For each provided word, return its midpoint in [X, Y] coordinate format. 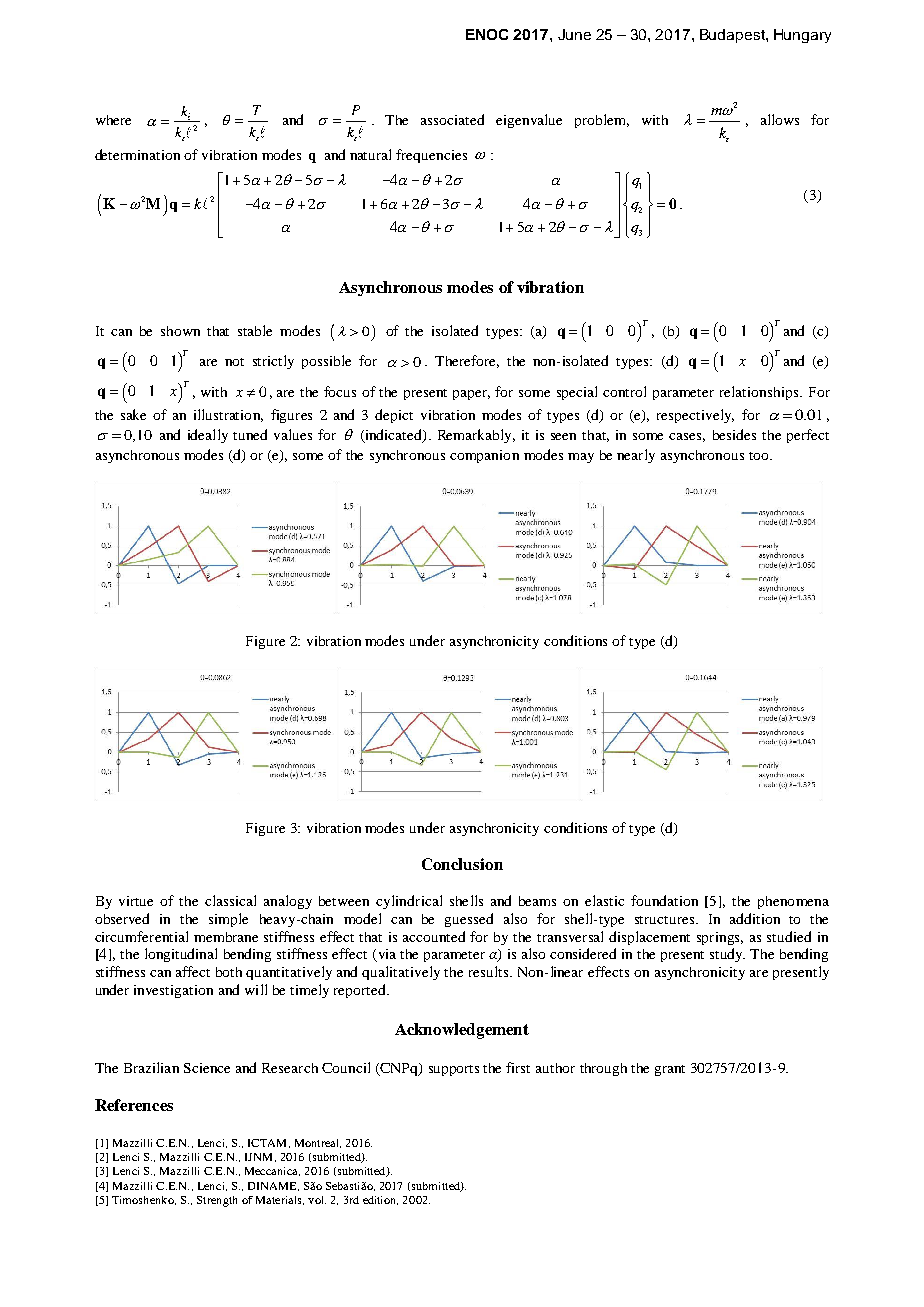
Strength [217, 1201]
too [760, 456]
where [113, 120]
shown [180, 331]
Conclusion [462, 864]
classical [230, 900]
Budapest [733, 36]
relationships [760, 393]
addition [755, 918]
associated [452, 119]
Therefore [467, 361]
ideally [208, 436]
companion [484, 456]
